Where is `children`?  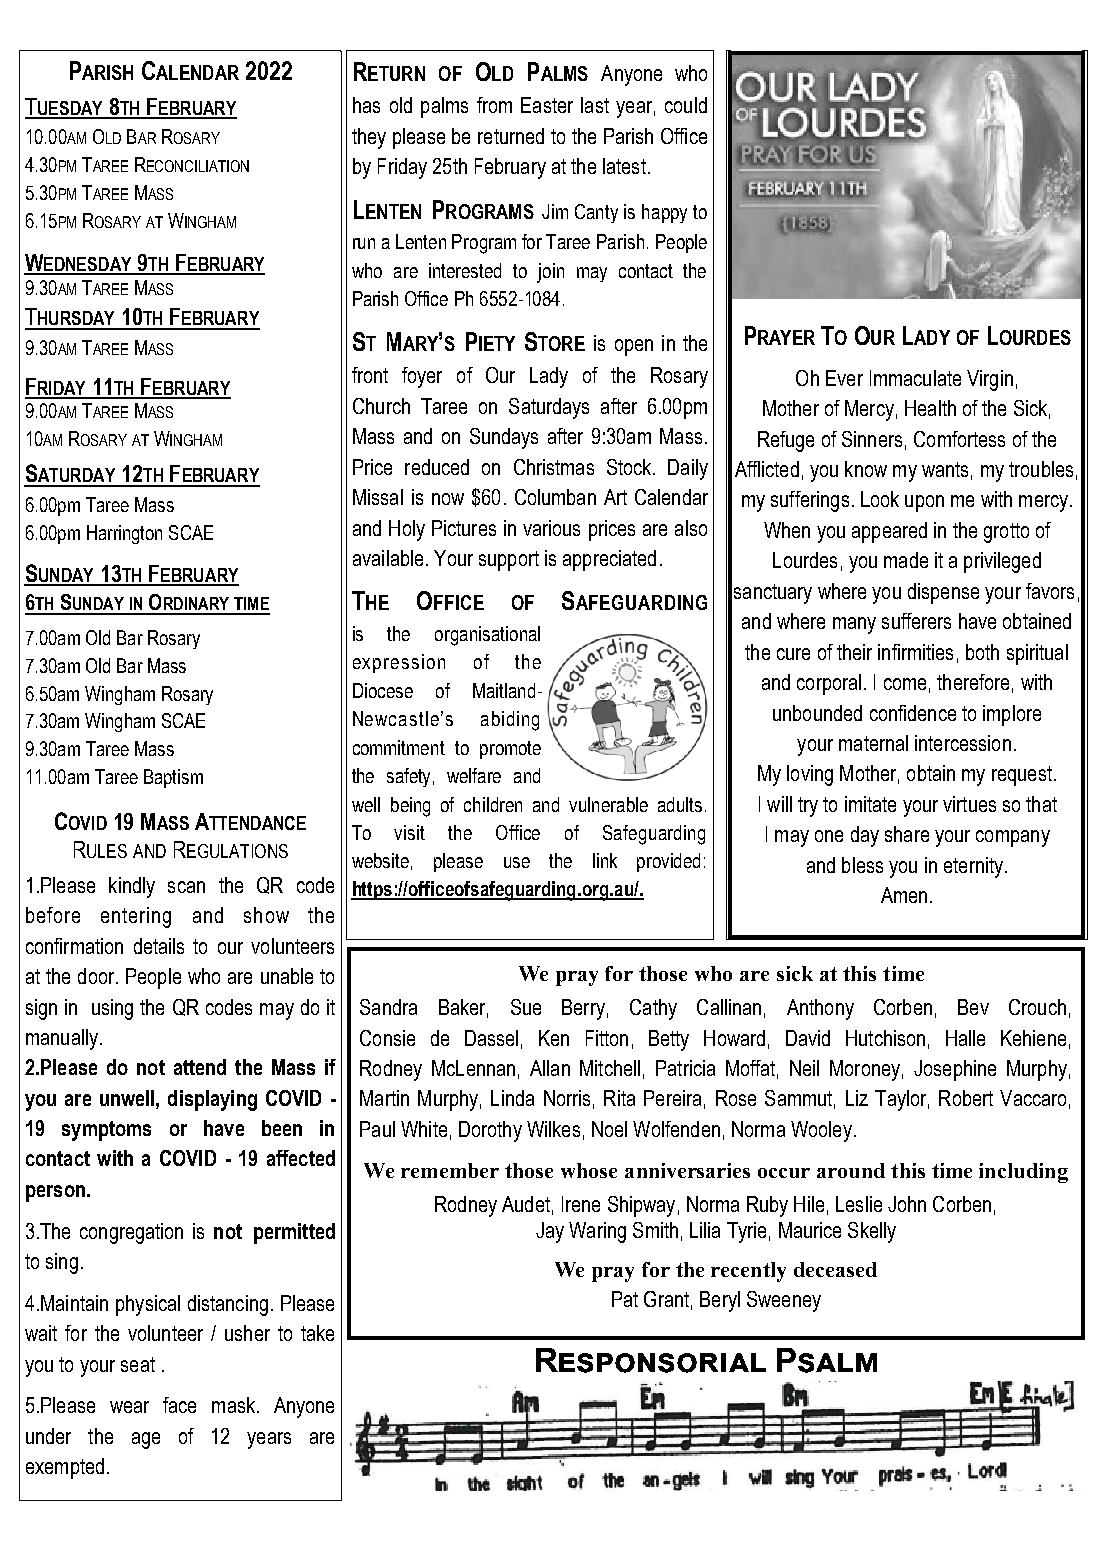
children is located at coordinates (493, 804).
